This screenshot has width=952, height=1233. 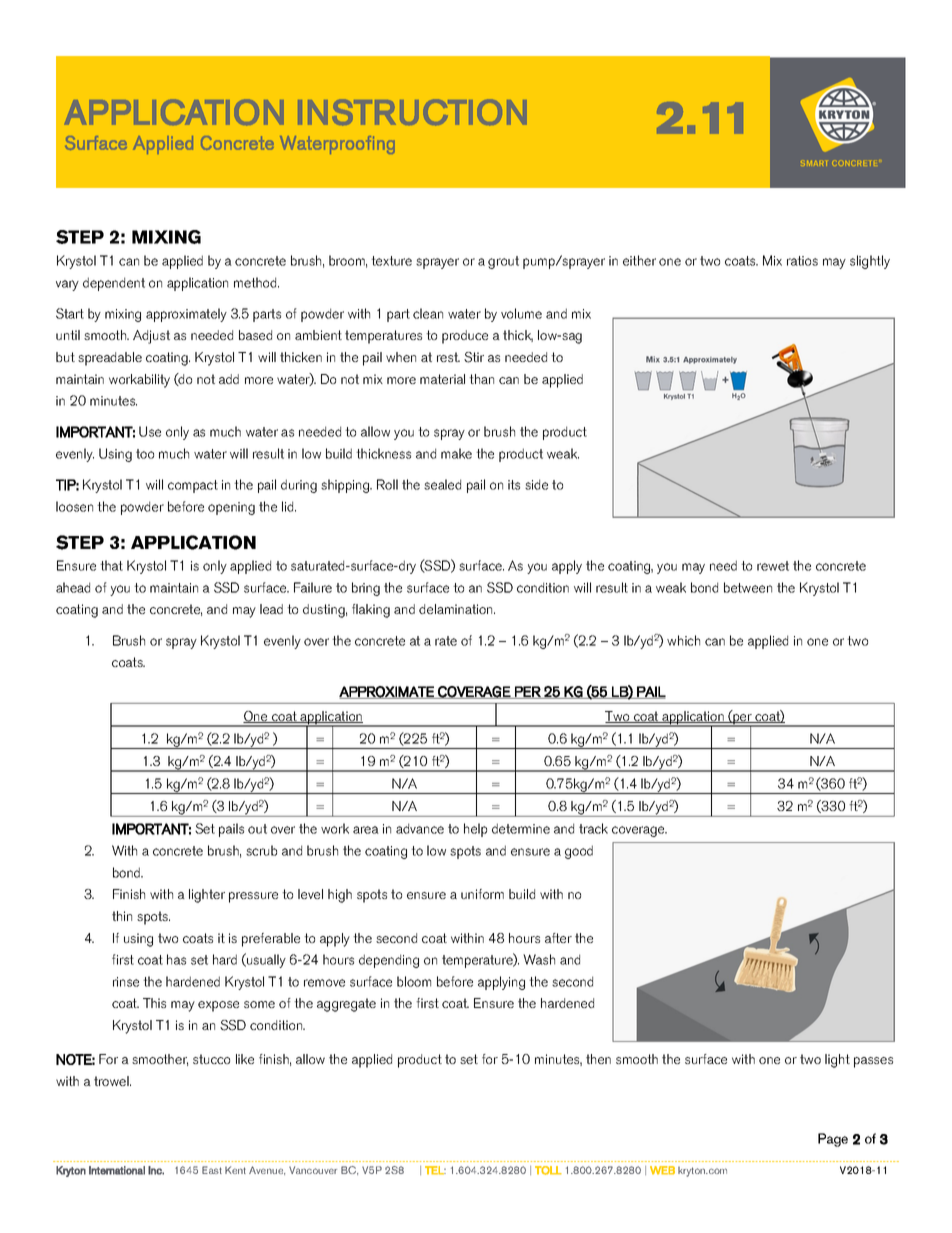 I want to click on ratios, so click(x=802, y=261).
